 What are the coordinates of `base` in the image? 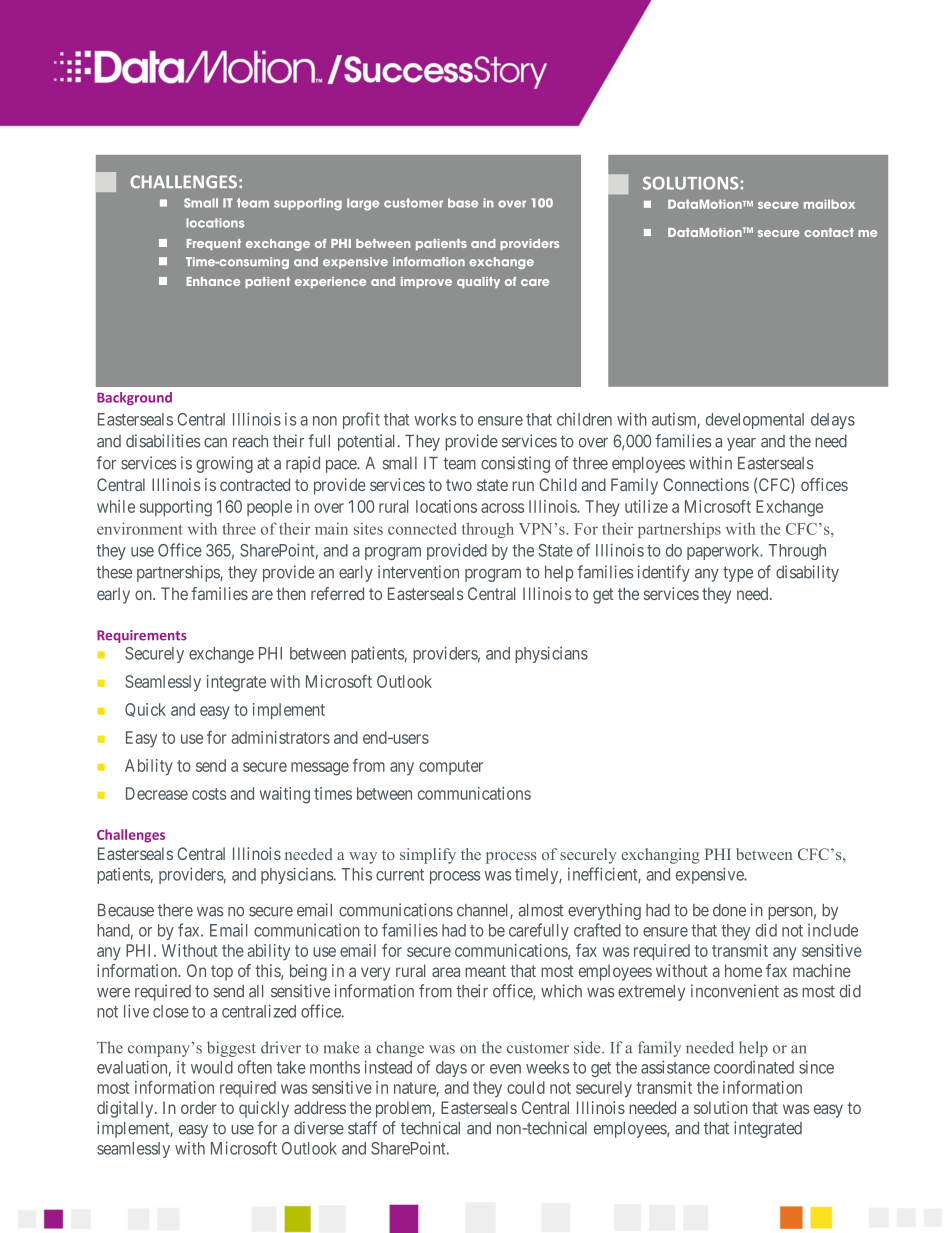 It's located at (463, 203).
